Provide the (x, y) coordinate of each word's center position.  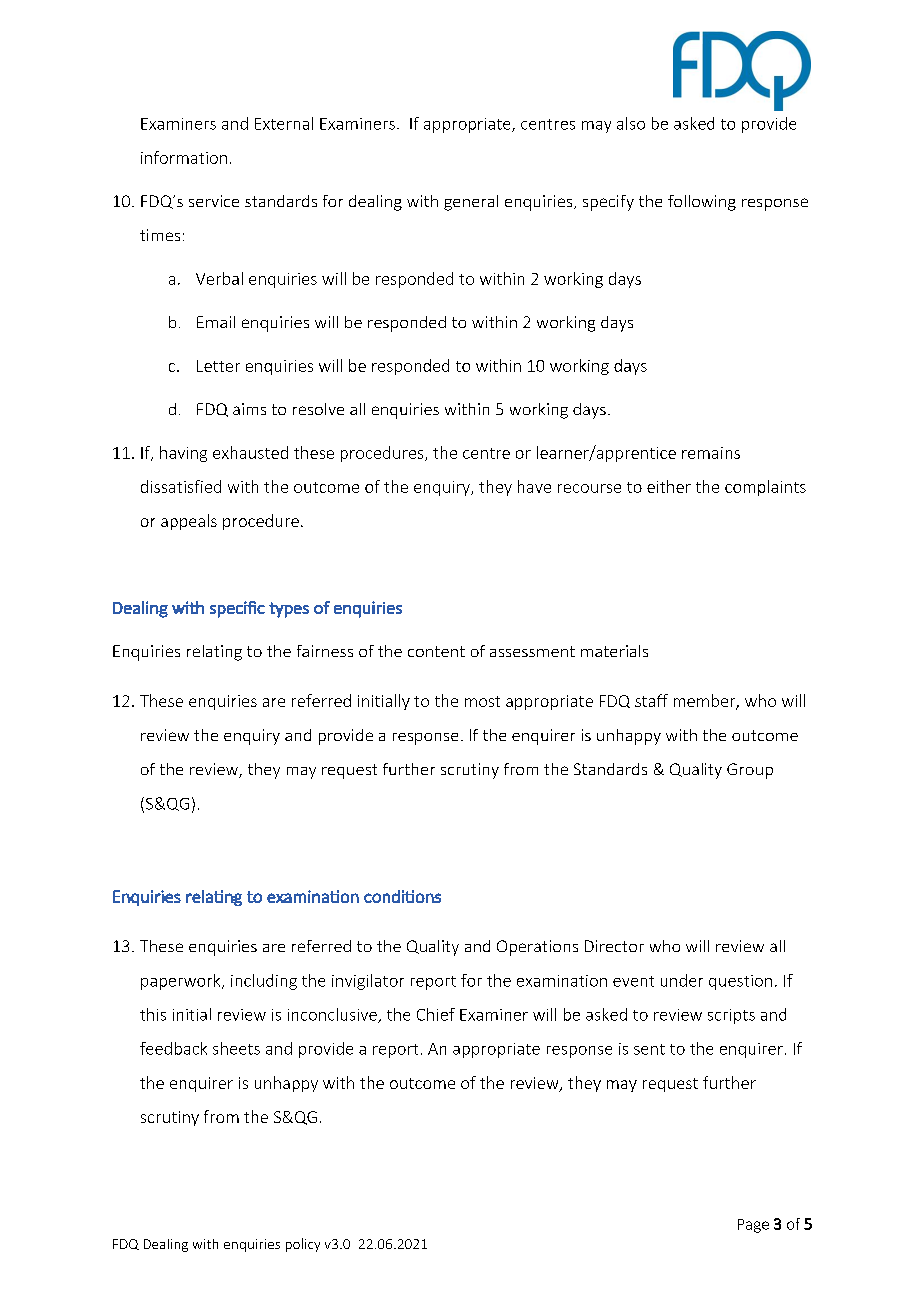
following (702, 203)
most (482, 701)
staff (651, 700)
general (471, 203)
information (184, 157)
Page (753, 1226)
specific (237, 609)
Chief (436, 1014)
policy (303, 1245)
